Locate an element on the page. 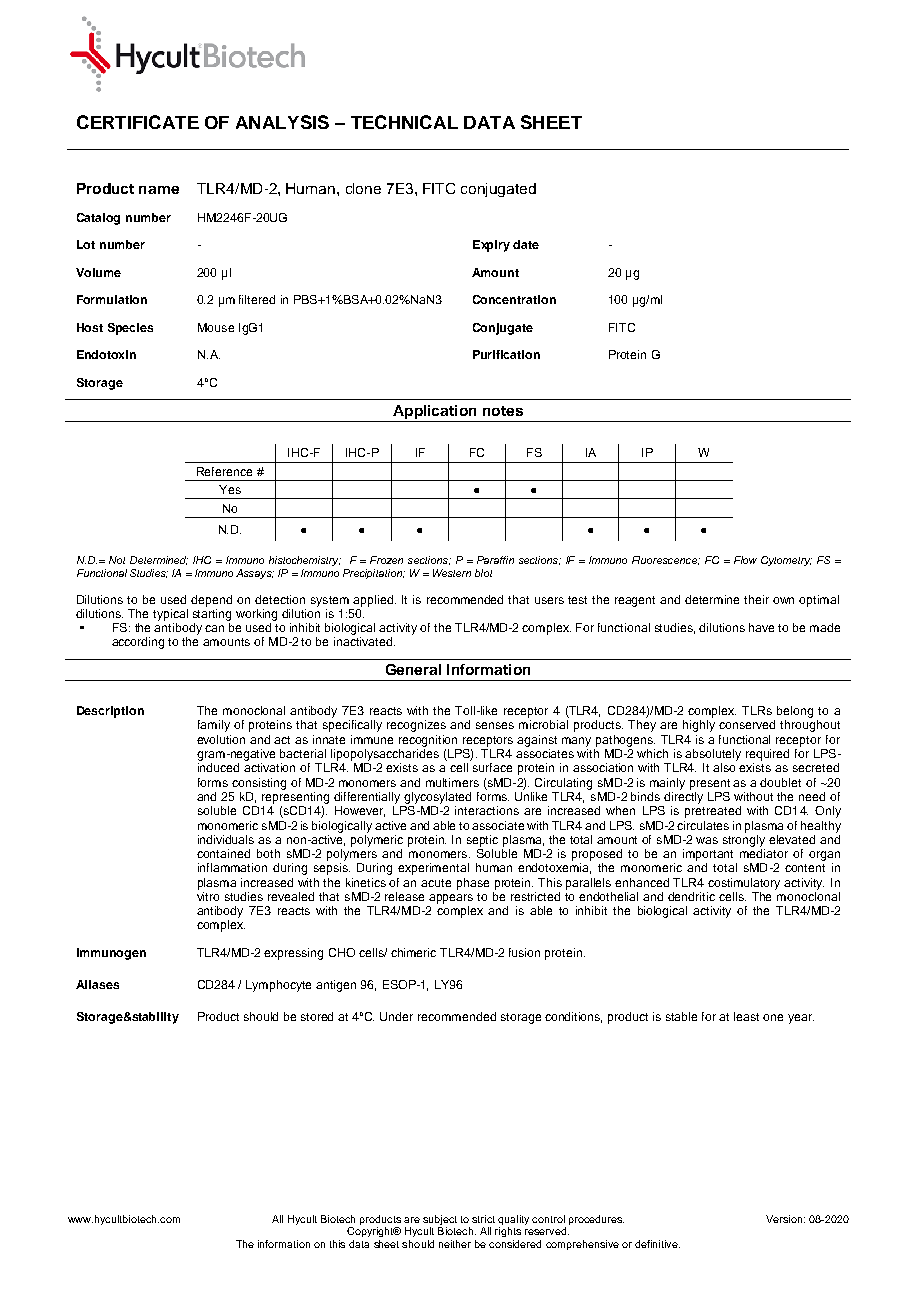  experimental is located at coordinates (433, 869).
